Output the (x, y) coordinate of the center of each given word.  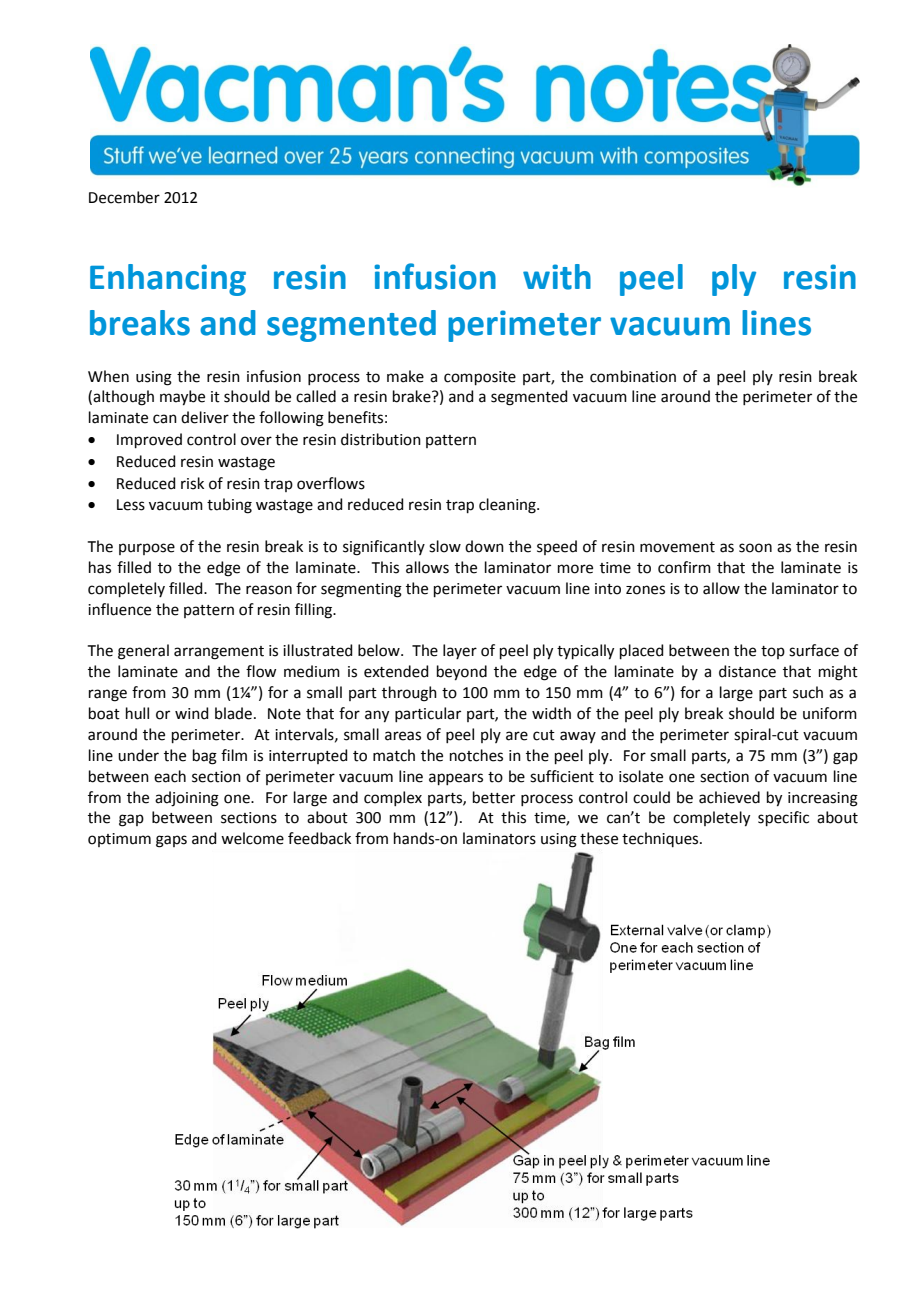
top (773, 652)
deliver (205, 417)
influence (119, 609)
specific (783, 818)
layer (460, 651)
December (124, 197)
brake (413, 396)
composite (480, 378)
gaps (171, 841)
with (557, 277)
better (494, 797)
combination (633, 376)
